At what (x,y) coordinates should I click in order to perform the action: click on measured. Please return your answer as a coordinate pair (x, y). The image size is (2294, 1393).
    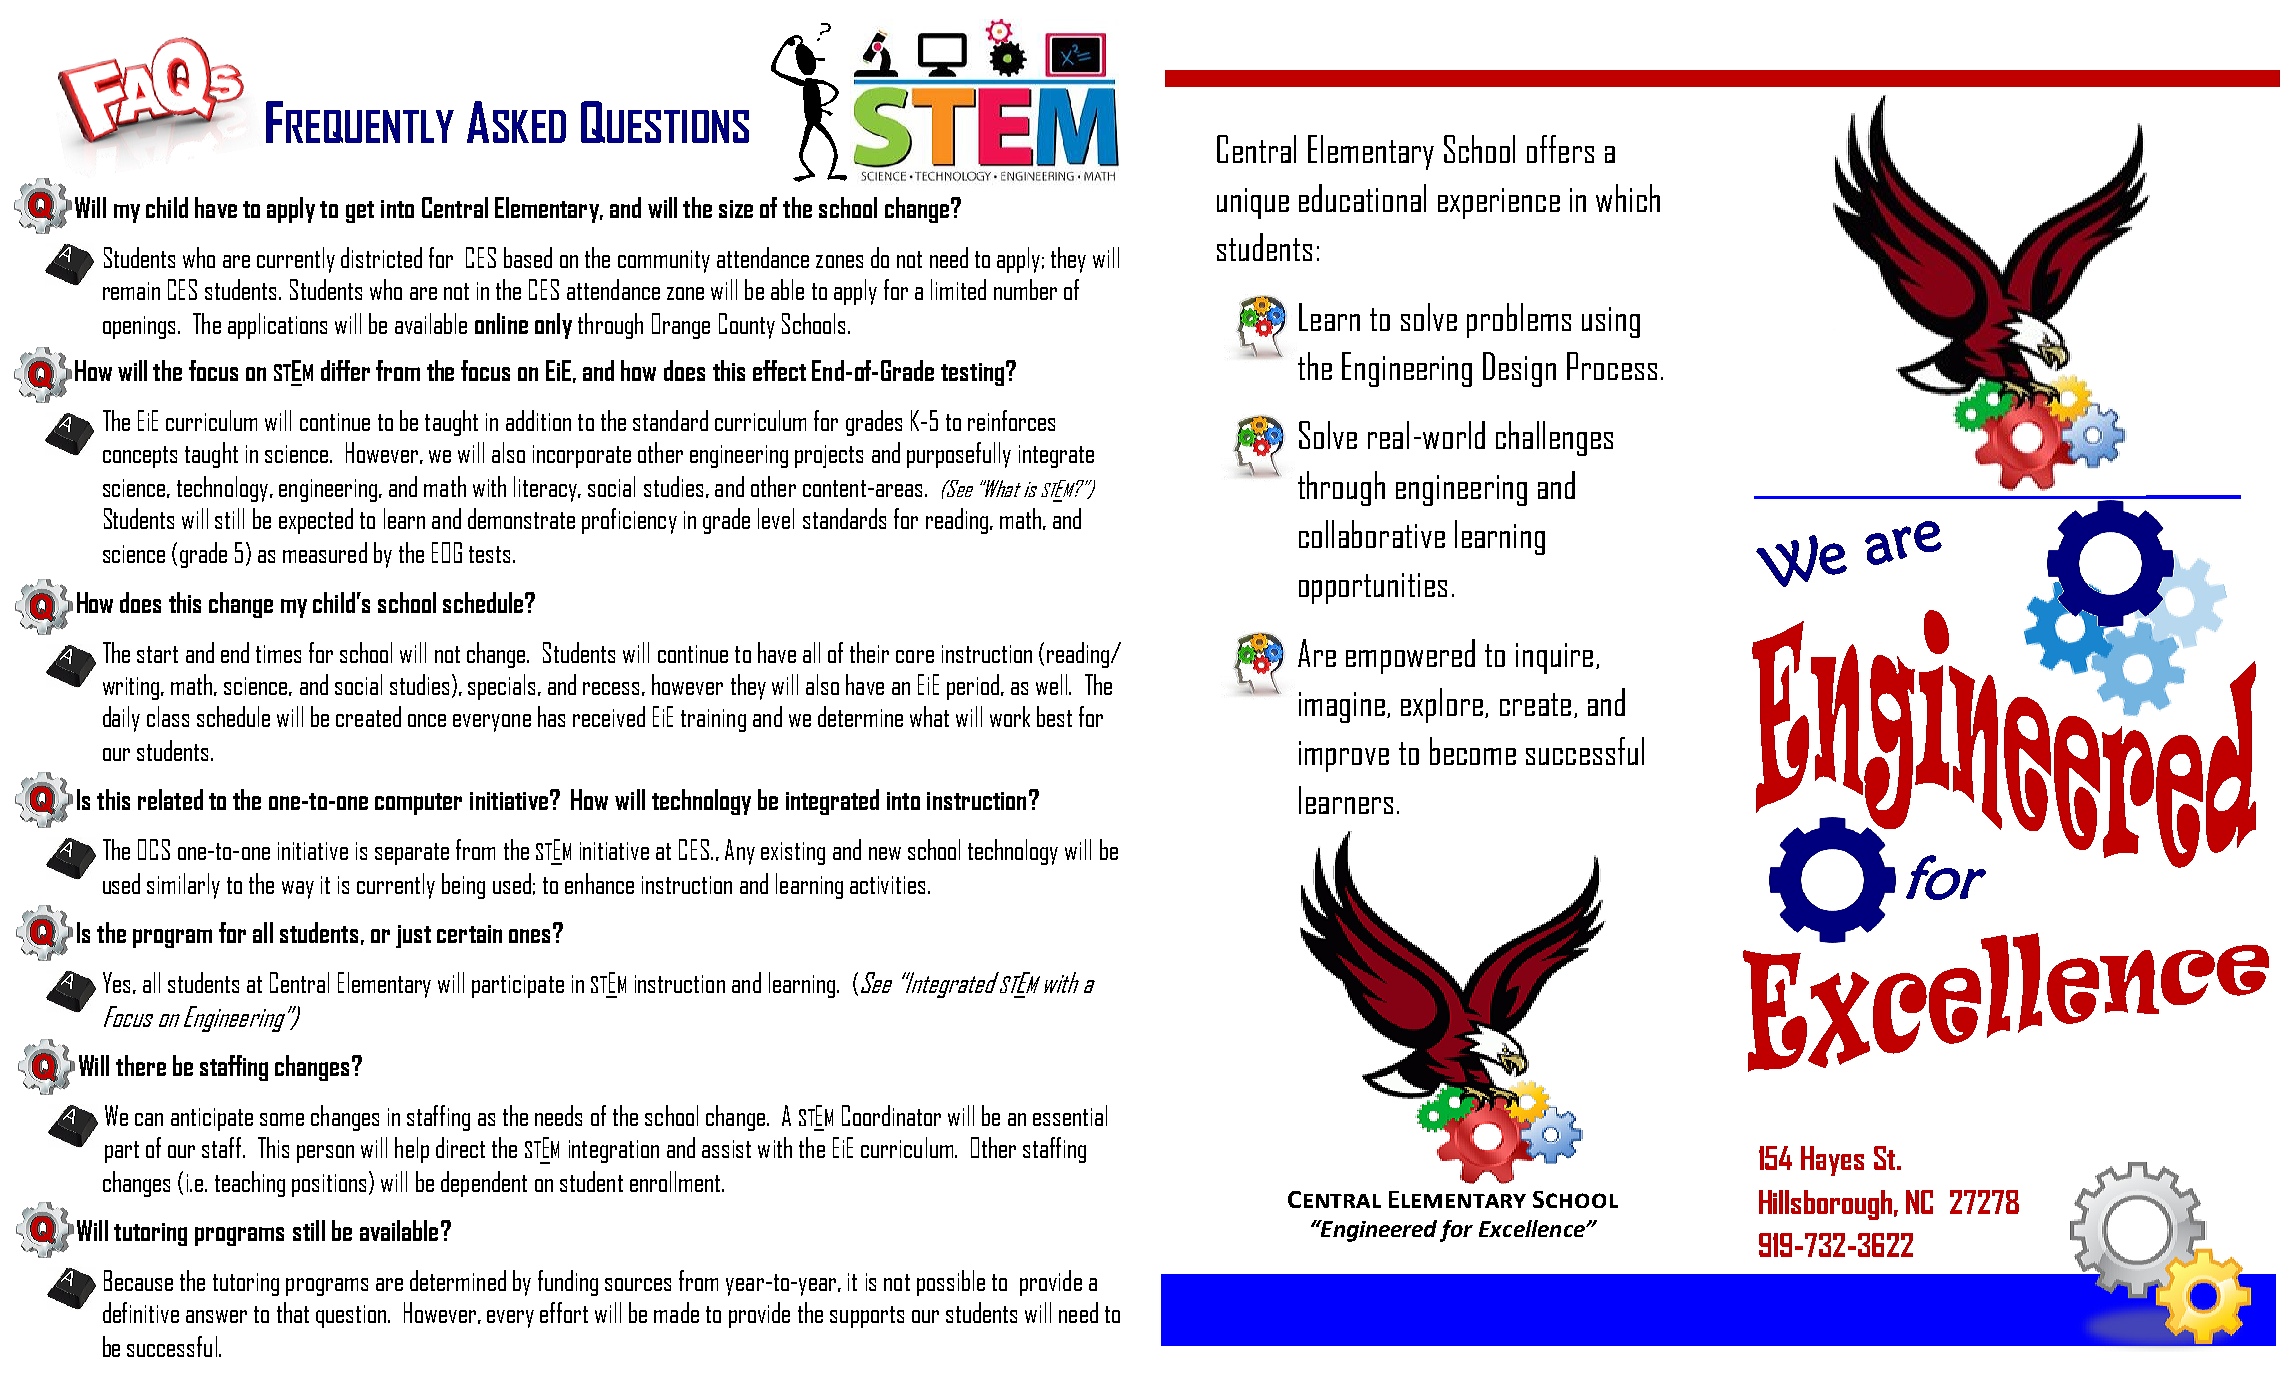
    Looking at the image, I should click on (325, 552).
